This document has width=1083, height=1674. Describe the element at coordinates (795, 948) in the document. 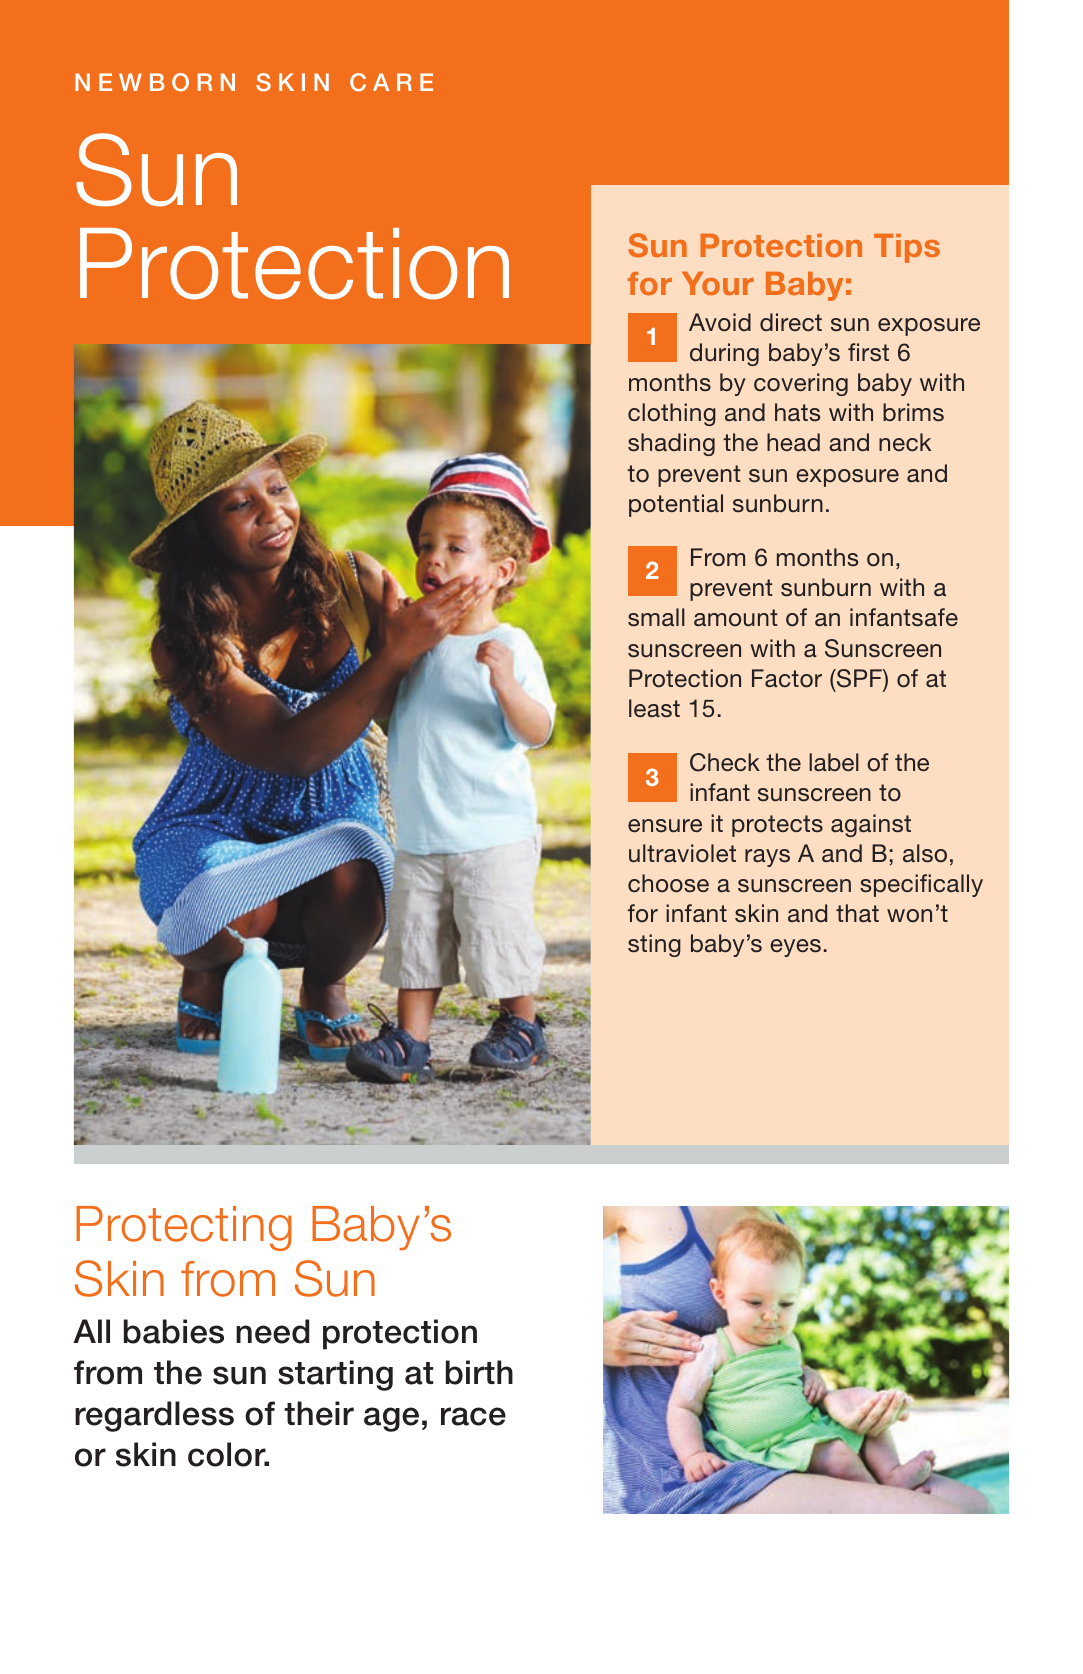

I see `eyes` at that location.
